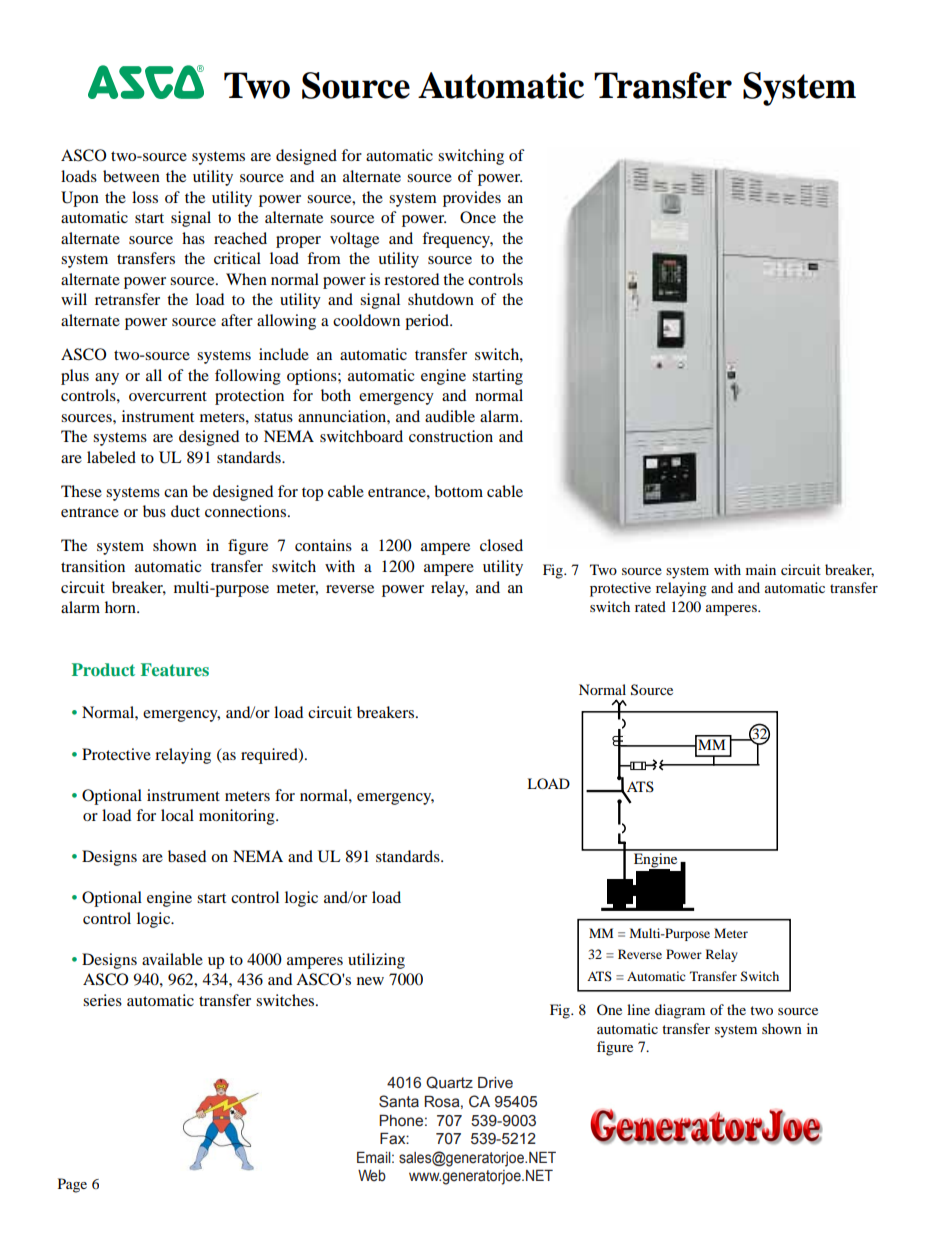 The height and width of the image is (1233, 952). I want to click on main, so click(761, 569).
